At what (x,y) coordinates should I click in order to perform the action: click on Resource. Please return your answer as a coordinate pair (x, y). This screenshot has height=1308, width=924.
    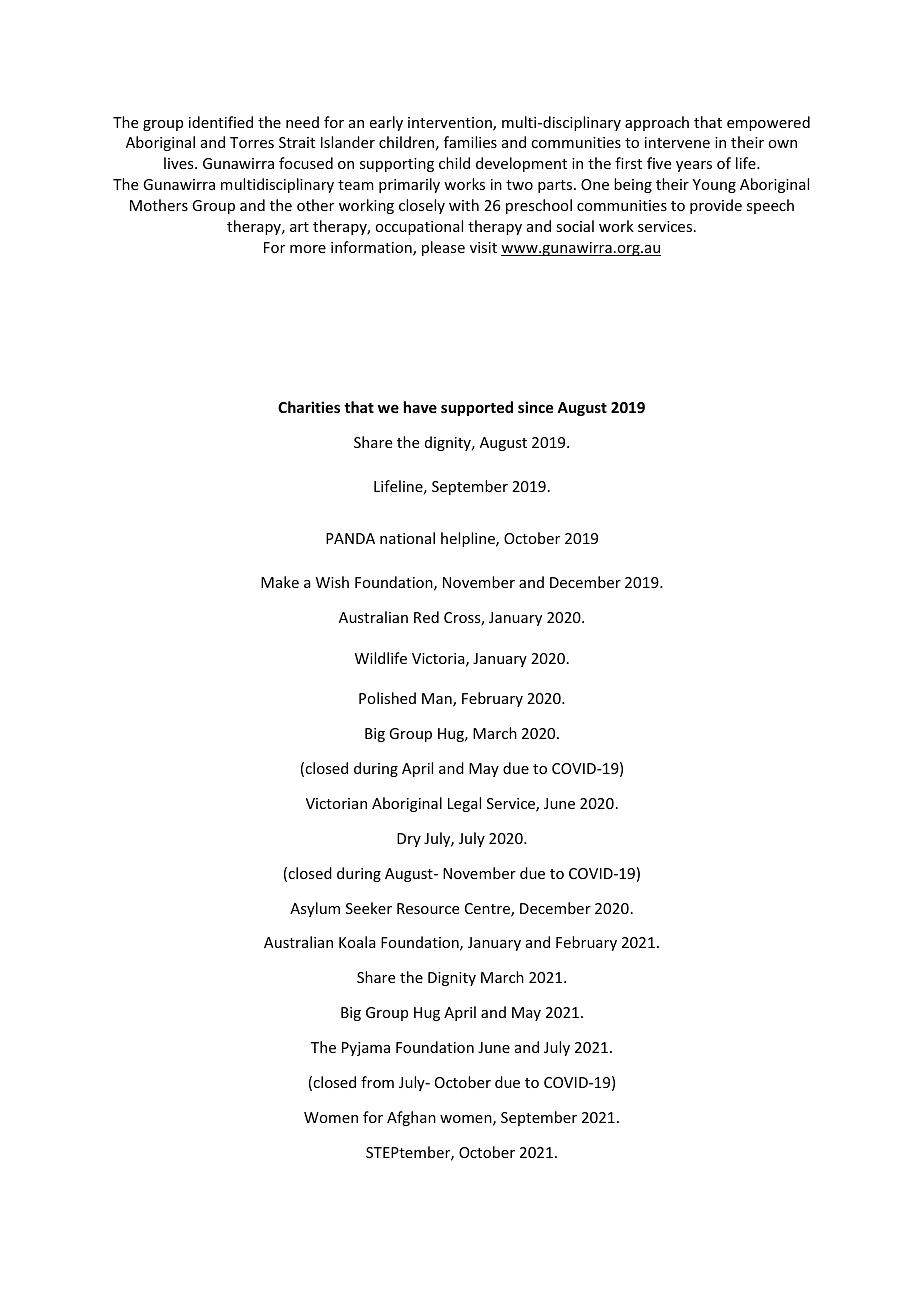
    Looking at the image, I should click on (428, 908).
